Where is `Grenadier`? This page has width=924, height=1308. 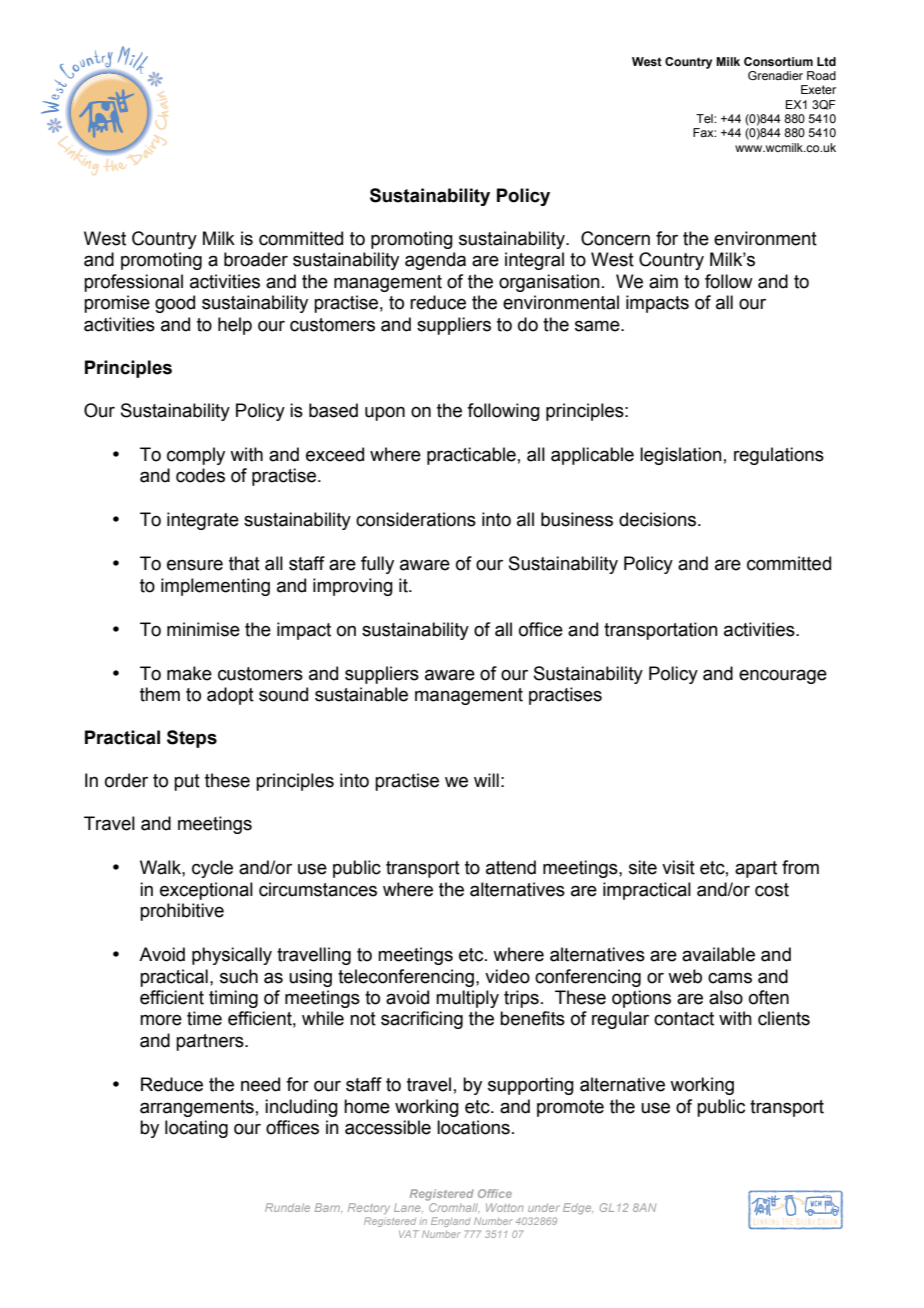 Grenadier is located at coordinates (775, 75).
